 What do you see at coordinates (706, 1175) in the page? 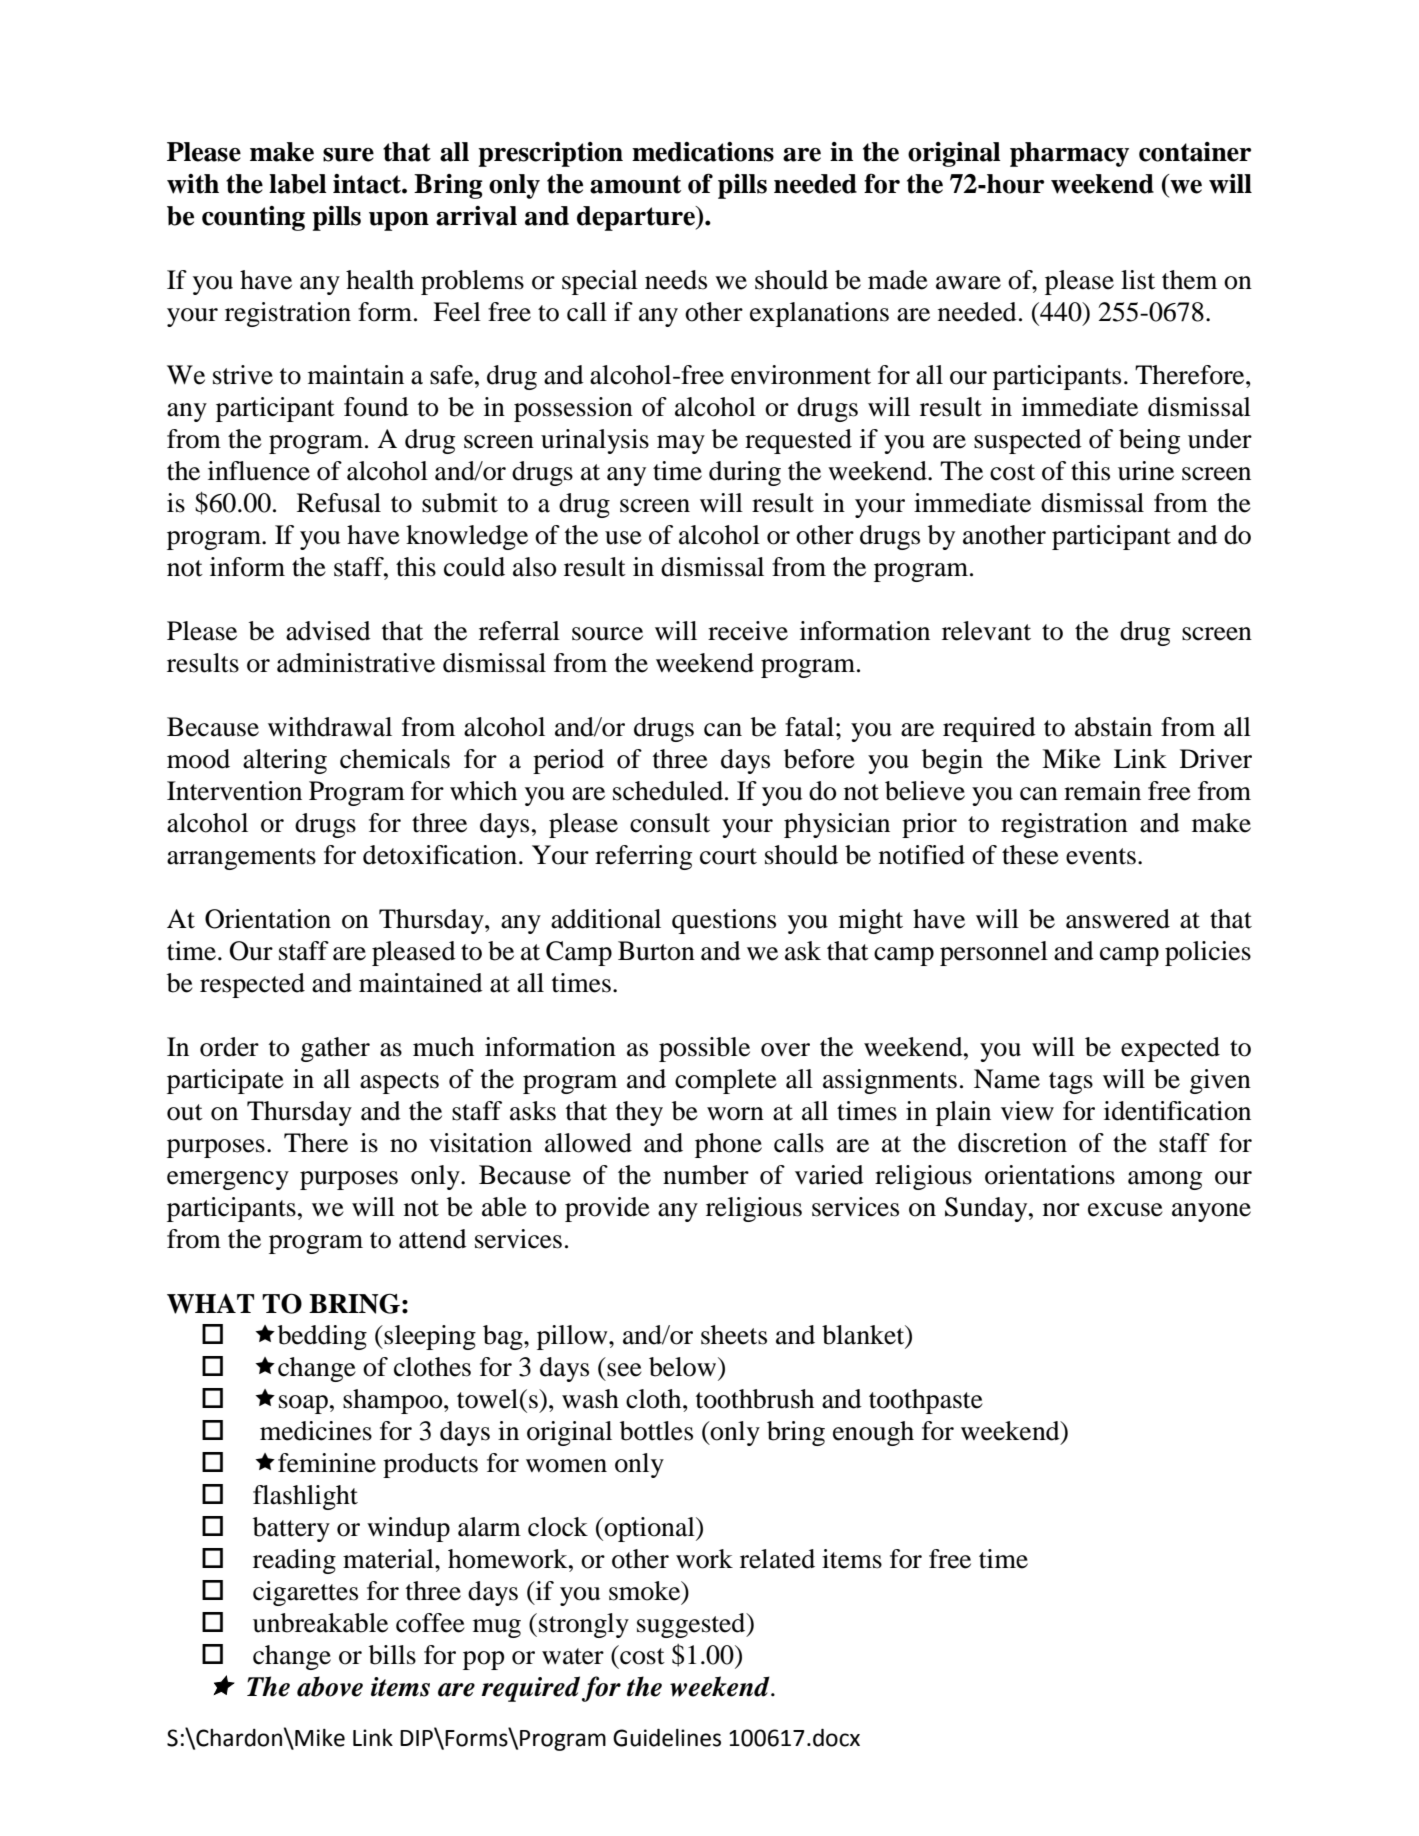
I see `number` at bounding box center [706, 1175].
